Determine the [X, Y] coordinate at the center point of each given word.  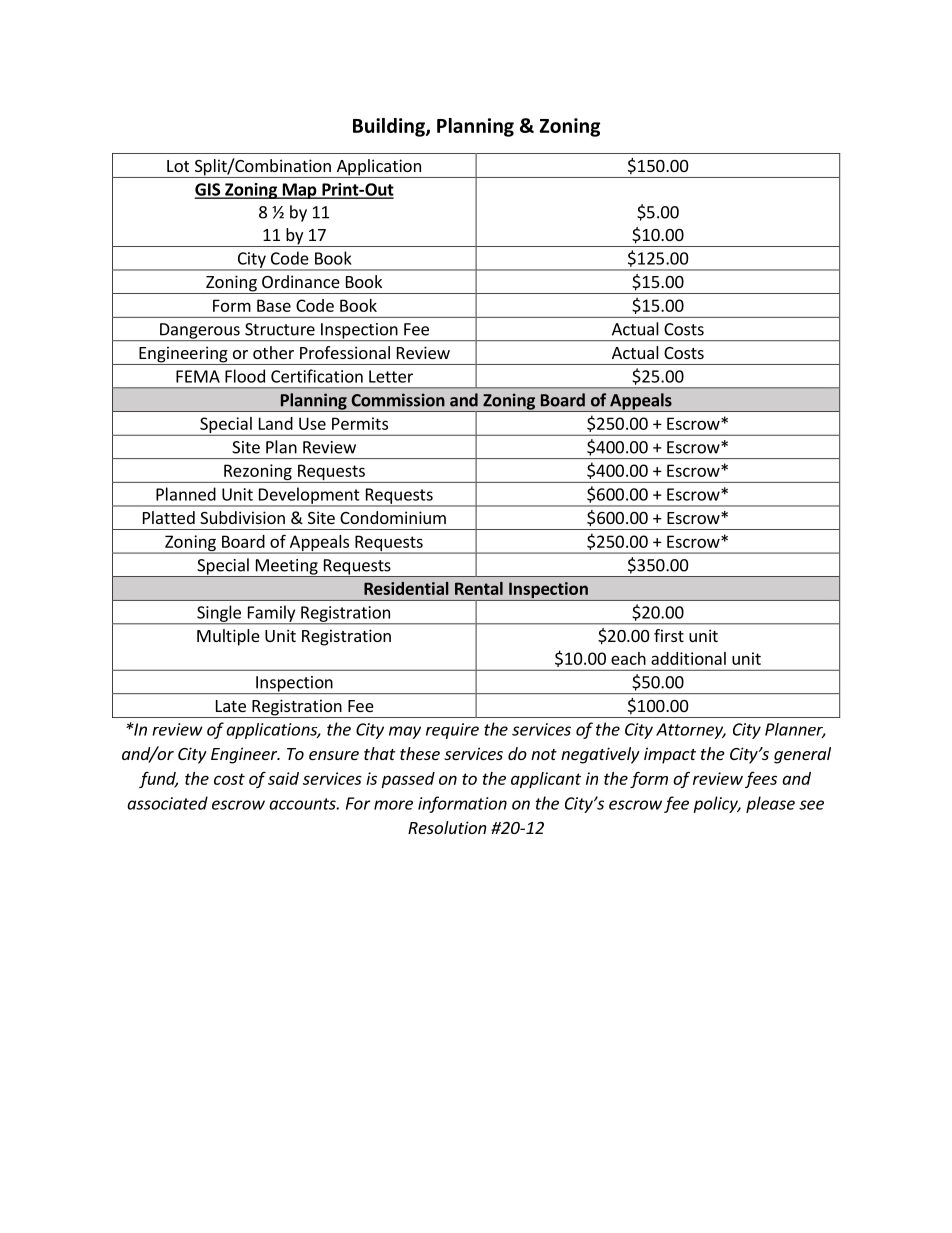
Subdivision [242, 517]
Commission [398, 400]
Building [390, 127]
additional [688, 658]
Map [299, 191]
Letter [391, 376]
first [669, 635]
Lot [178, 166]
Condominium [393, 517]
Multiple [228, 637]
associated [167, 803]
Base [274, 305]
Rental [479, 588]
